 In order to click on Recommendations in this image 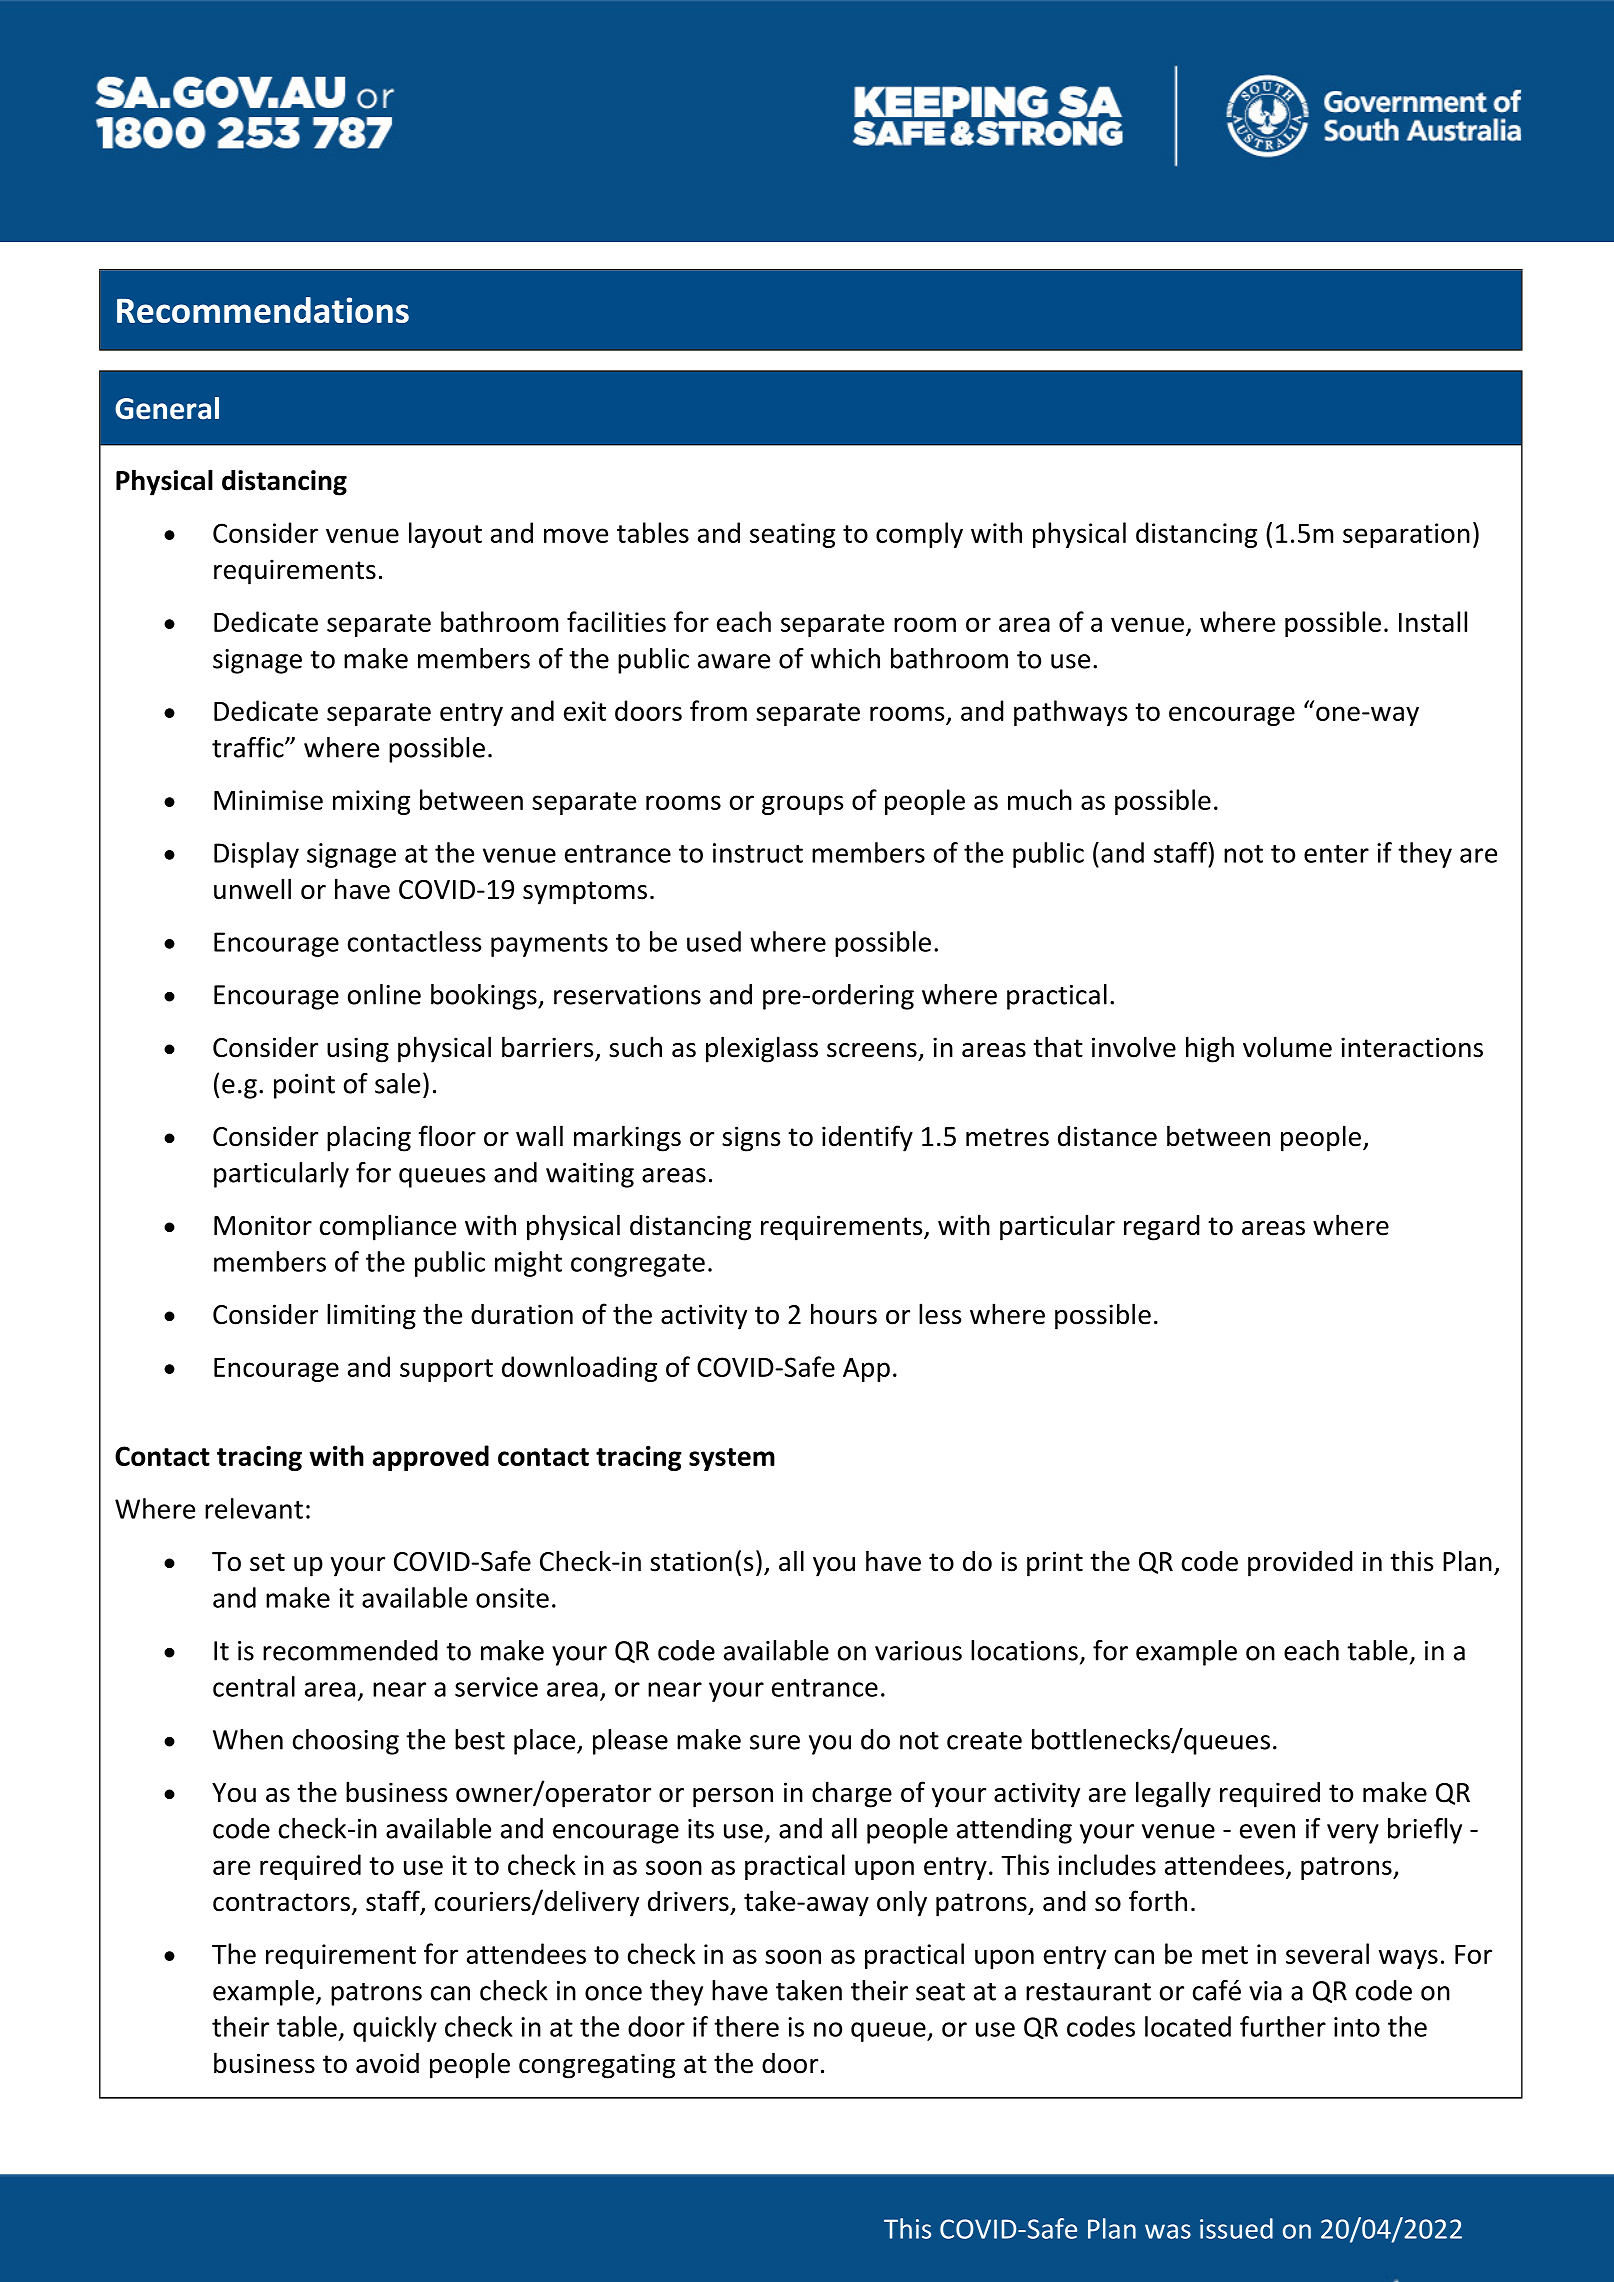, I will do `click(263, 310)`.
